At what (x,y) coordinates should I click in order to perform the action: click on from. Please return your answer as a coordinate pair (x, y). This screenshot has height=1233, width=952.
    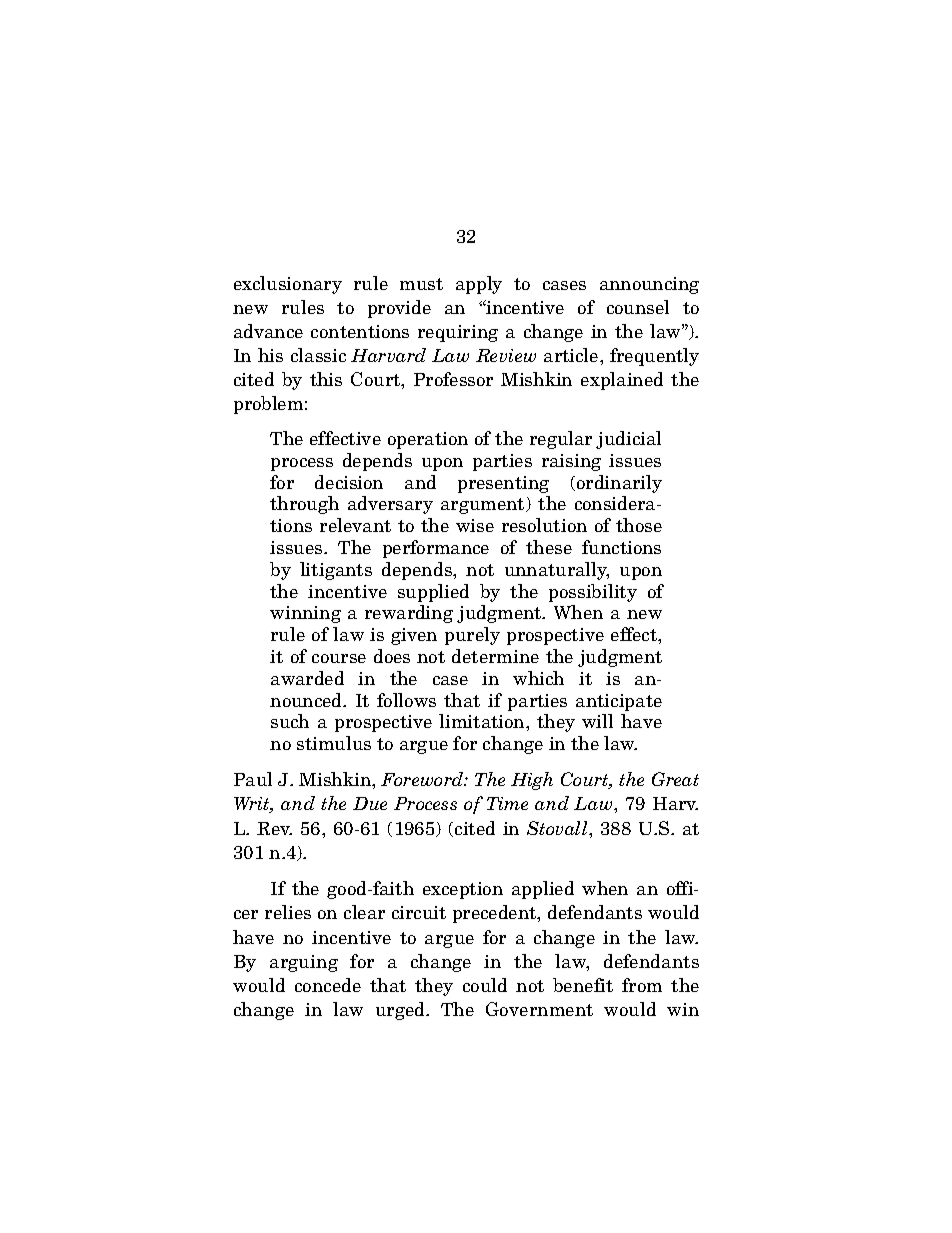
    Looking at the image, I should click on (642, 985).
